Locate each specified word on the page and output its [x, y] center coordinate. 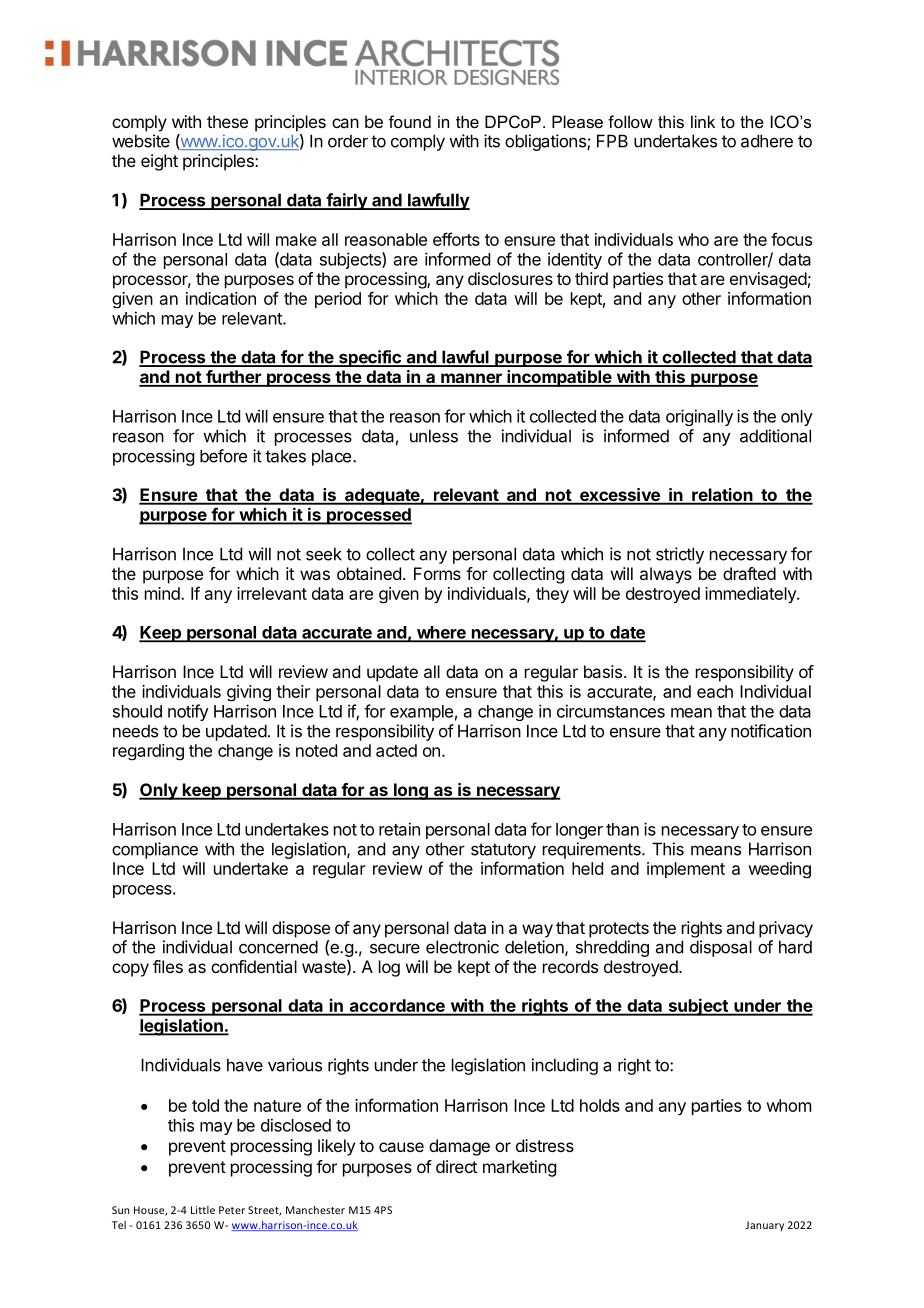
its [492, 141]
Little [203, 1210]
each [715, 691]
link [703, 121]
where [441, 633]
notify [188, 712]
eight [159, 162]
